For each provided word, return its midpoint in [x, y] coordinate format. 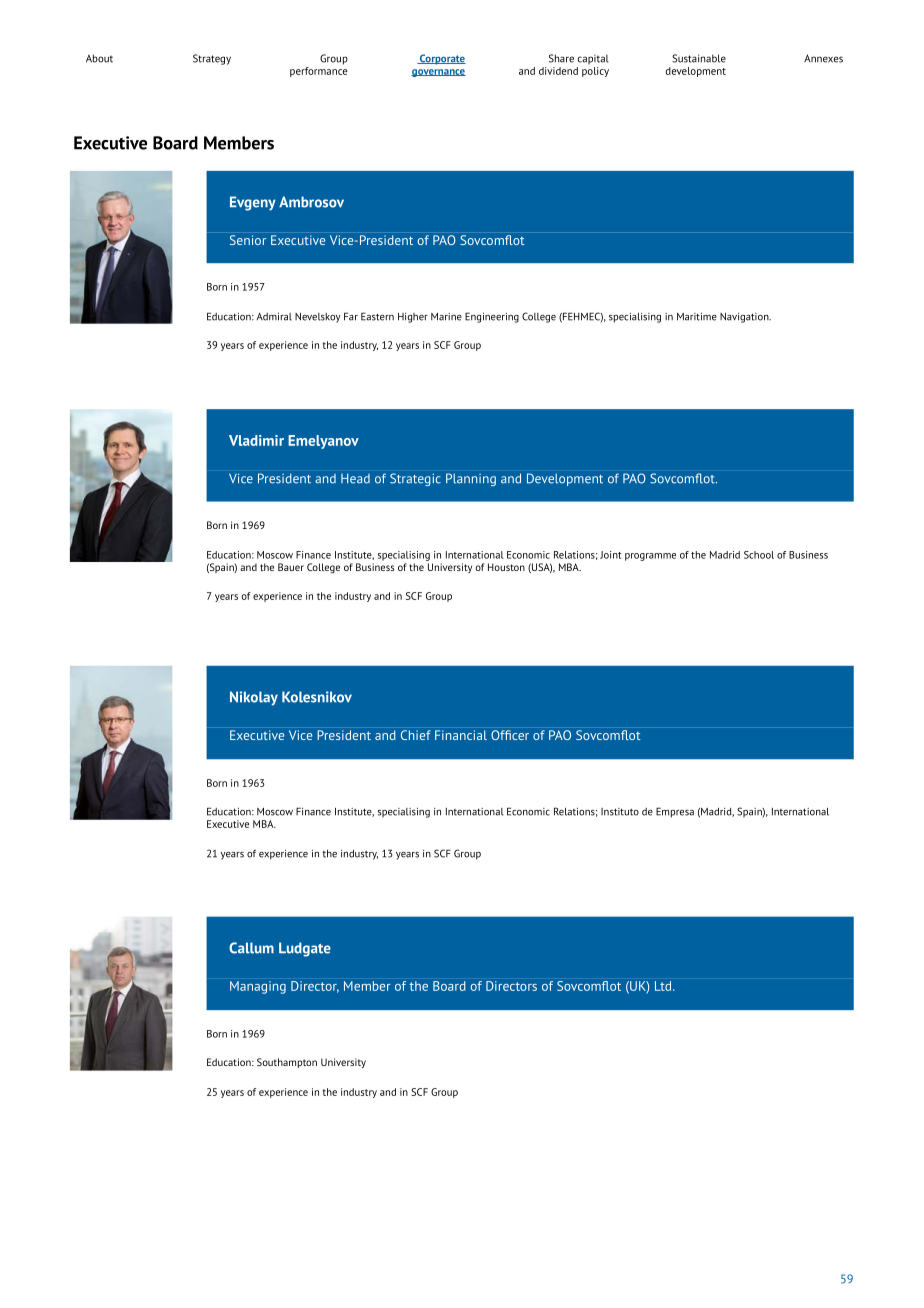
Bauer [291, 567]
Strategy [212, 59]
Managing [258, 987]
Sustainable [699, 58]
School [759, 555]
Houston [506, 567]
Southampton [287, 1063]
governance [438, 73]
